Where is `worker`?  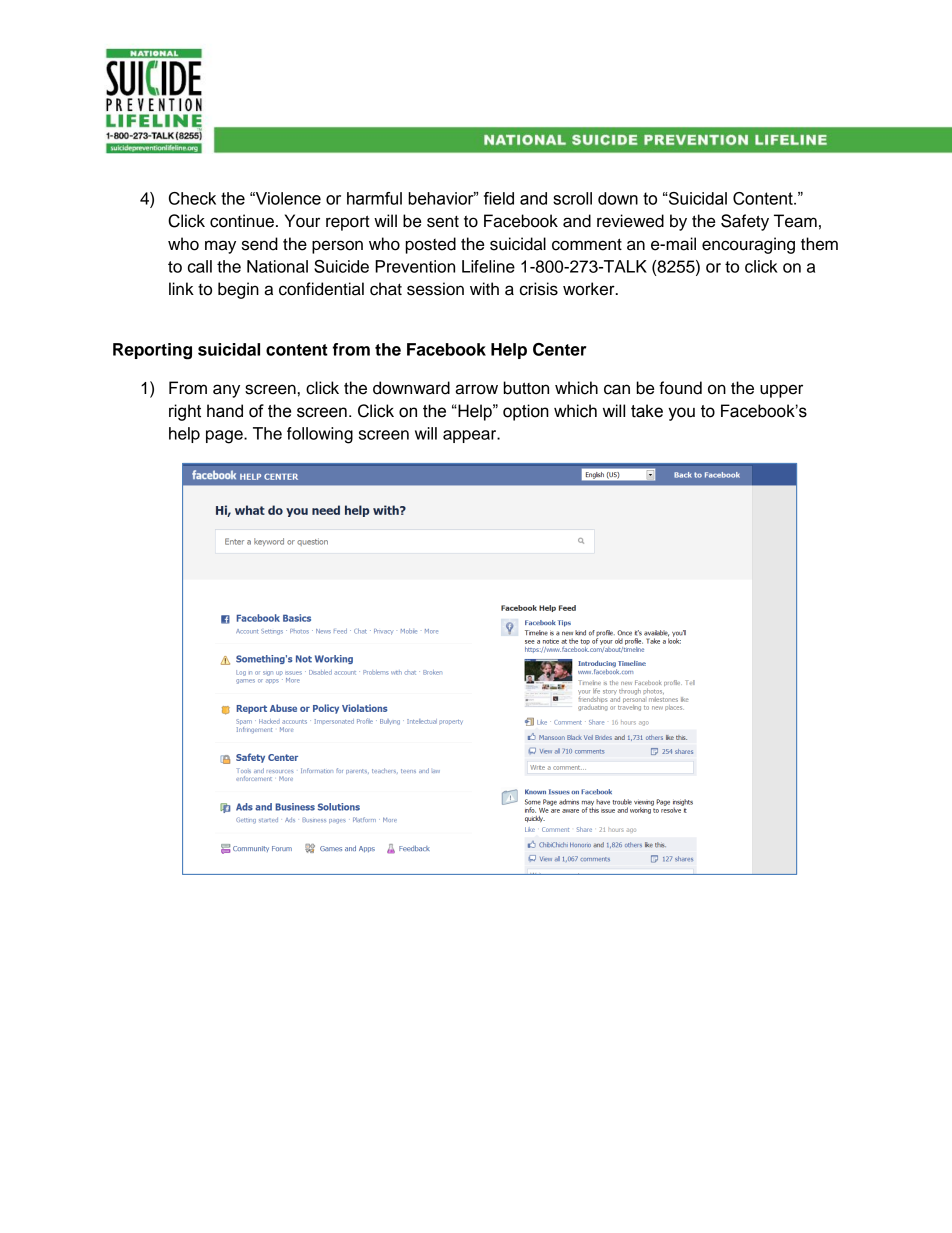 worker is located at coordinates (590, 289).
